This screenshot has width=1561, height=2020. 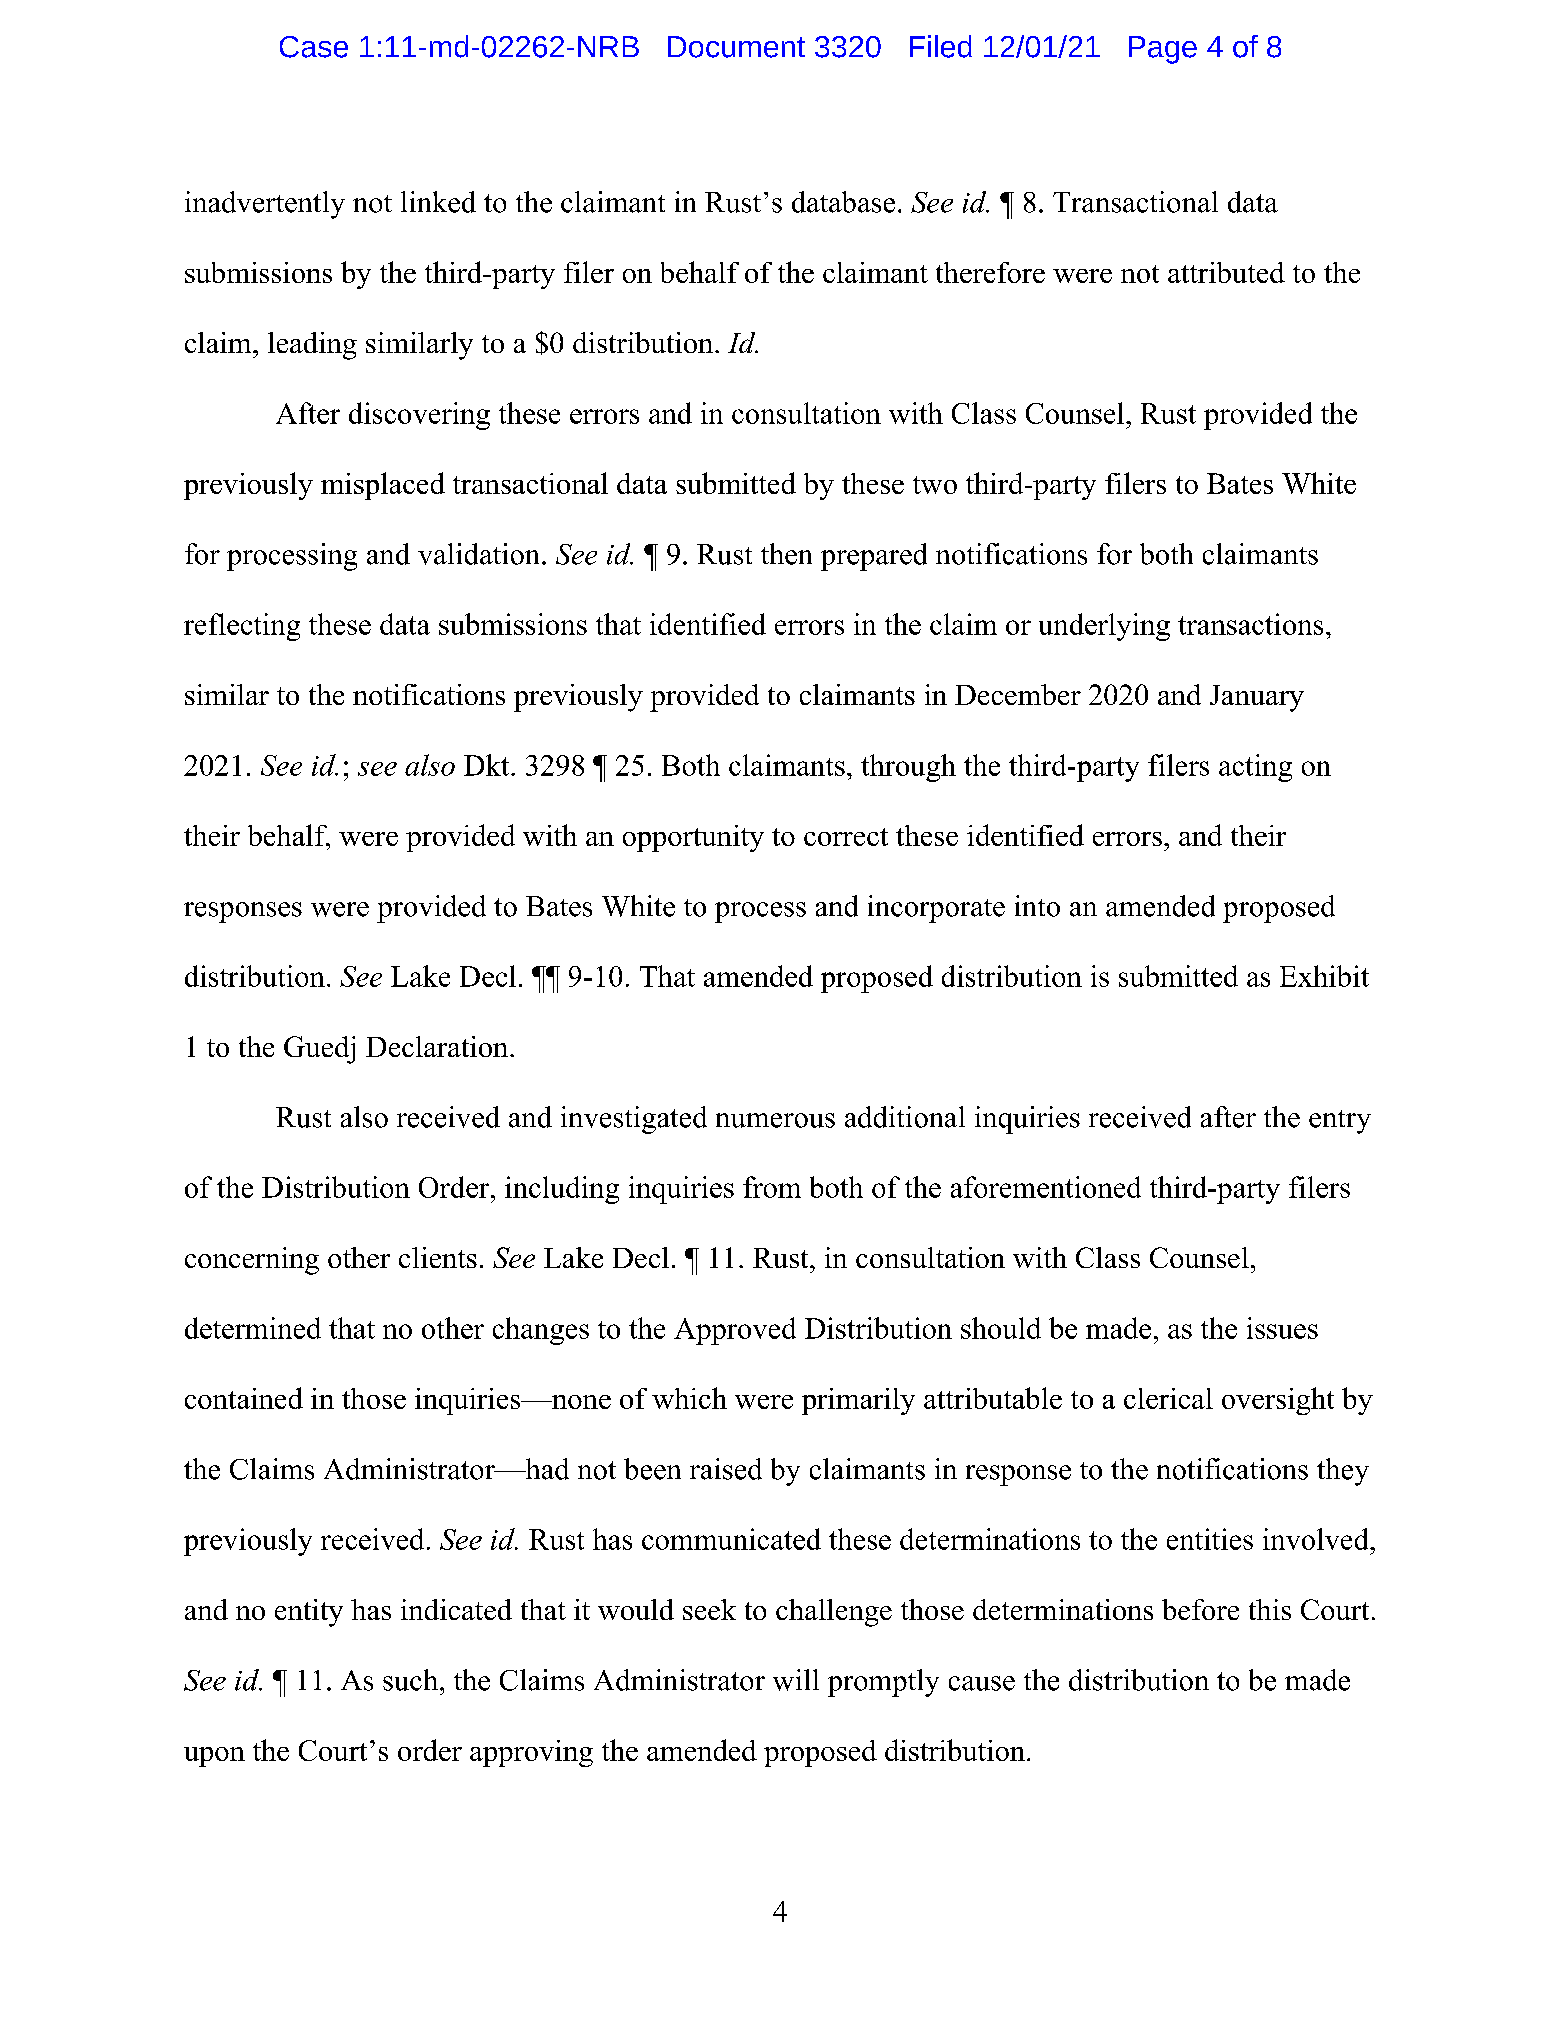 I want to click on such, so click(x=412, y=1680).
